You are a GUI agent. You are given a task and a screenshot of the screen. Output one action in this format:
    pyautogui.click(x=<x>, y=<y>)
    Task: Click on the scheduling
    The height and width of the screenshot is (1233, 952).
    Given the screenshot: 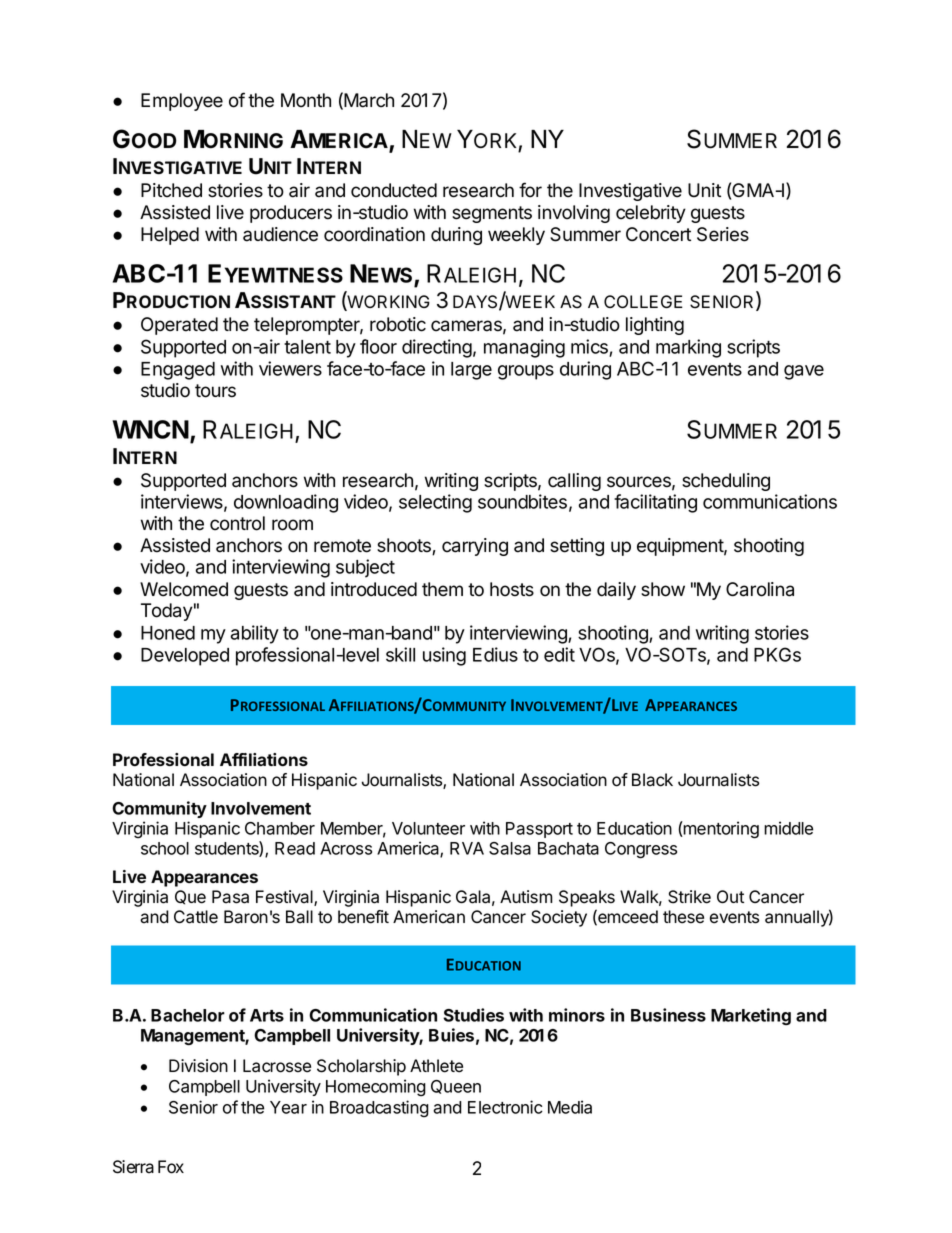 What is the action you would take?
    pyautogui.click(x=726, y=482)
